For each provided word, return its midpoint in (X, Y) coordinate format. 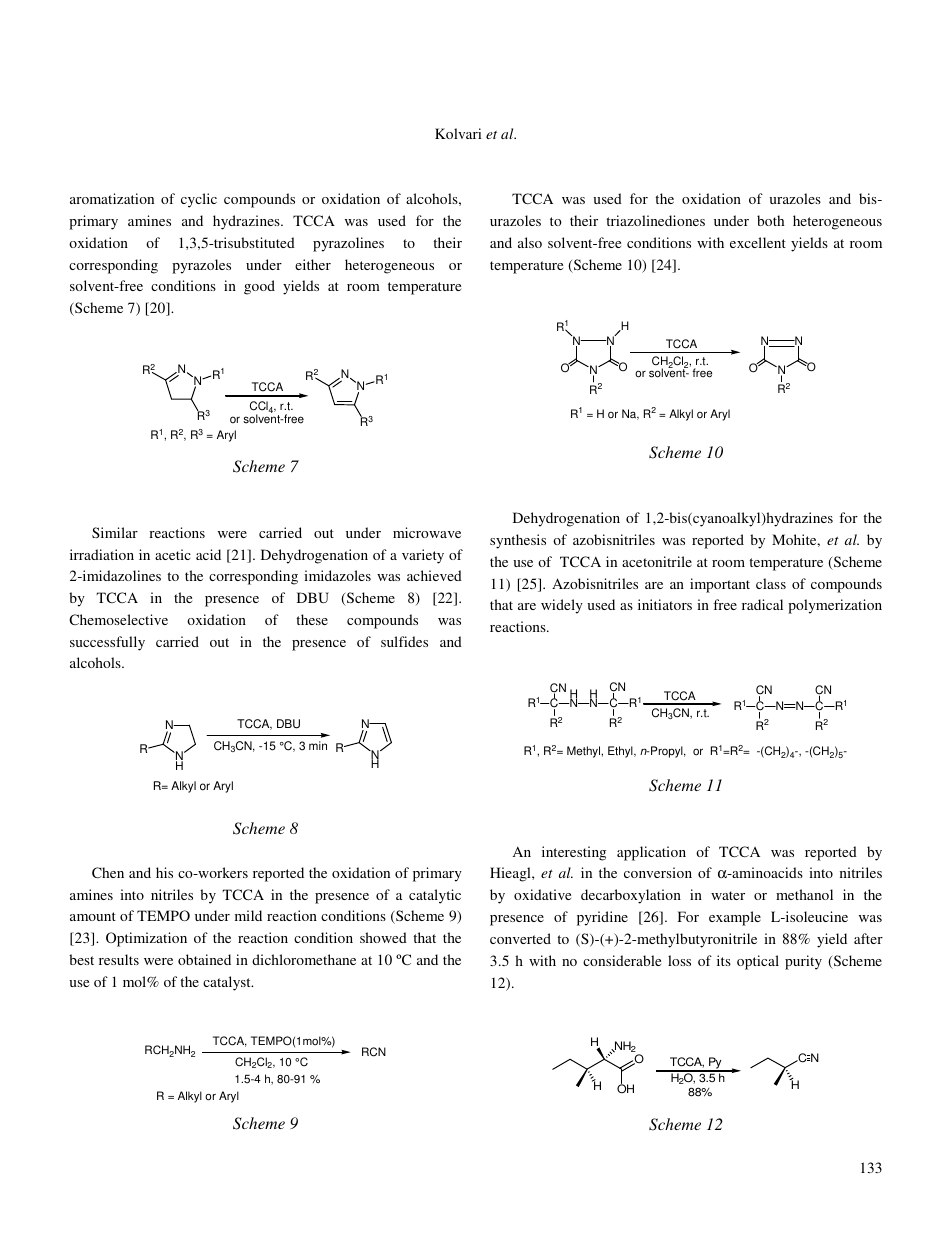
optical (758, 962)
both (770, 220)
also (530, 242)
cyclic (199, 200)
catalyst (228, 983)
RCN (374, 1052)
